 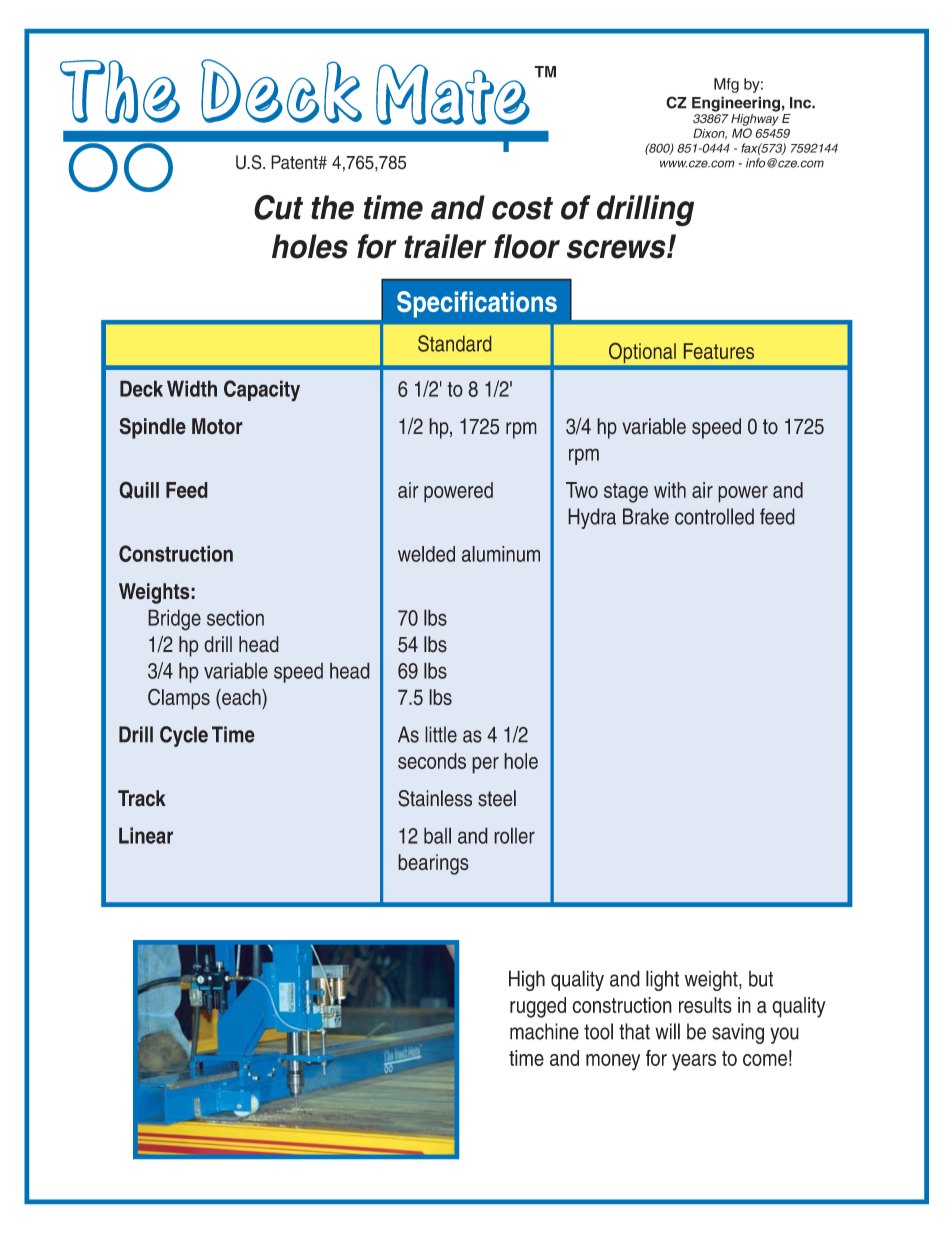 What do you see at coordinates (217, 426) in the screenshot?
I see `Motor` at bounding box center [217, 426].
